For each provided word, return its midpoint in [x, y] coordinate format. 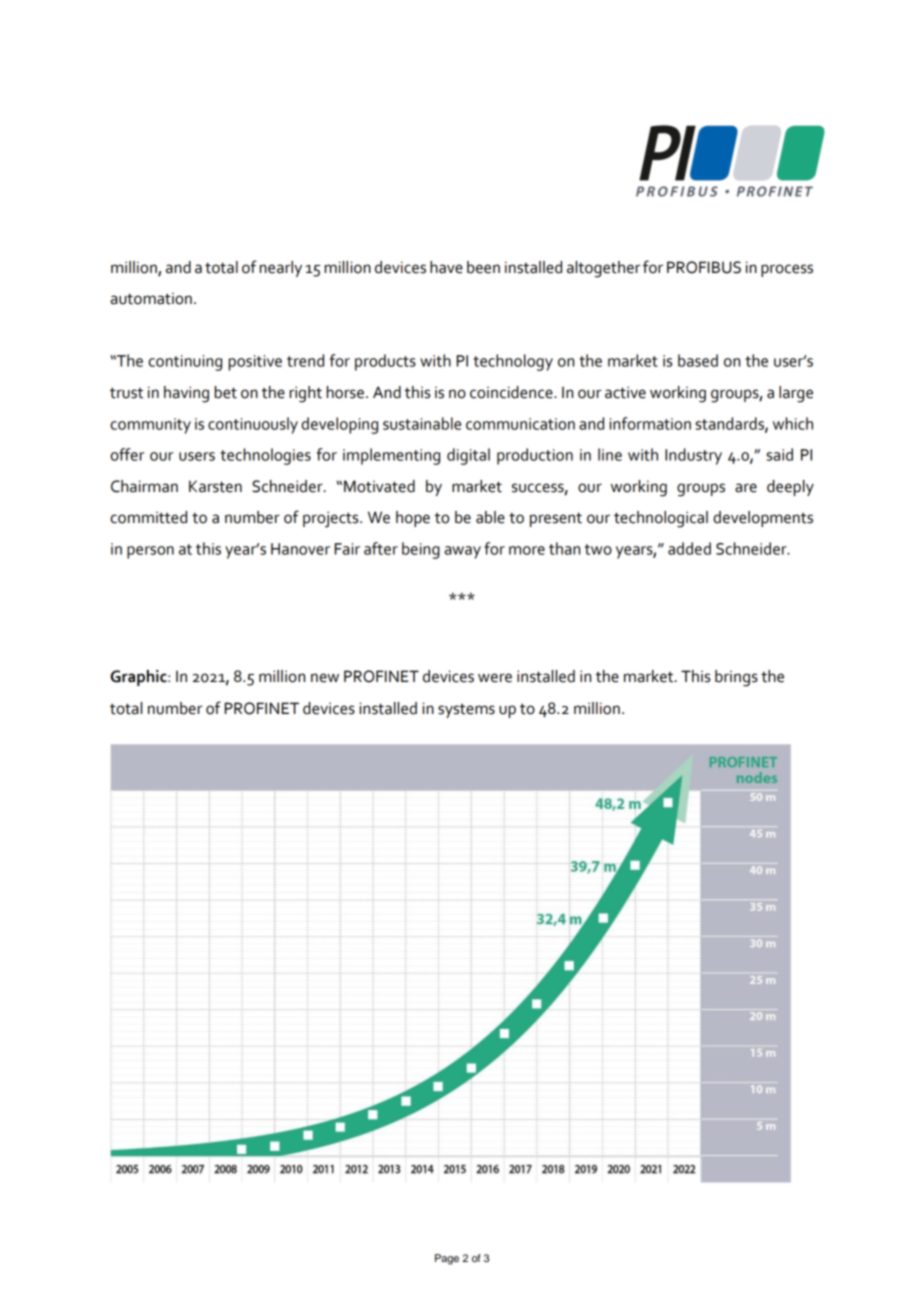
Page [447, 1259]
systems [466, 711]
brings [736, 678]
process [787, 270]
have [446, 267]
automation [151, 299]
